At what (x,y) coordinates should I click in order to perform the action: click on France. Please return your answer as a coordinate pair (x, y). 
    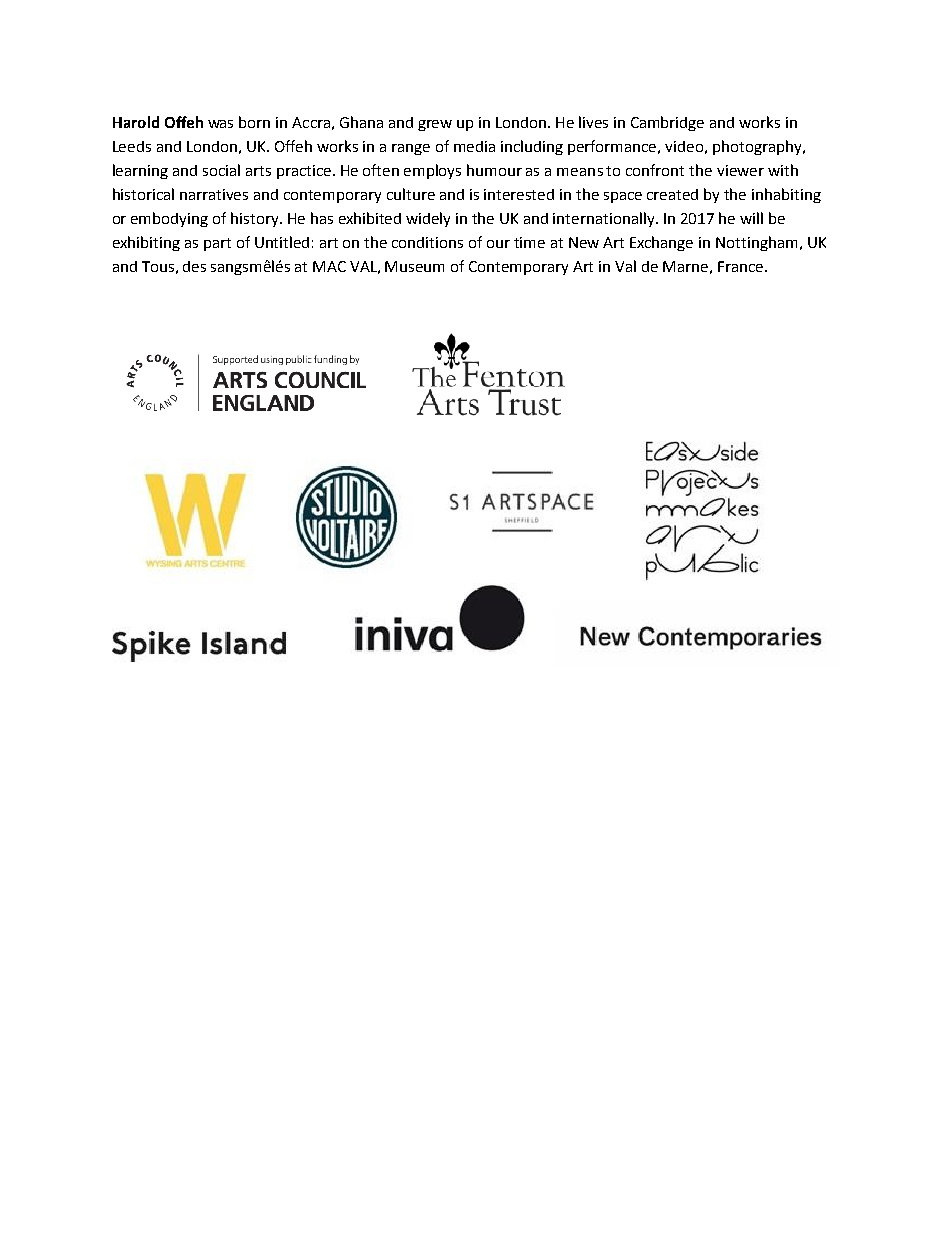
    Looking at the image, I should click on (742, 266).
